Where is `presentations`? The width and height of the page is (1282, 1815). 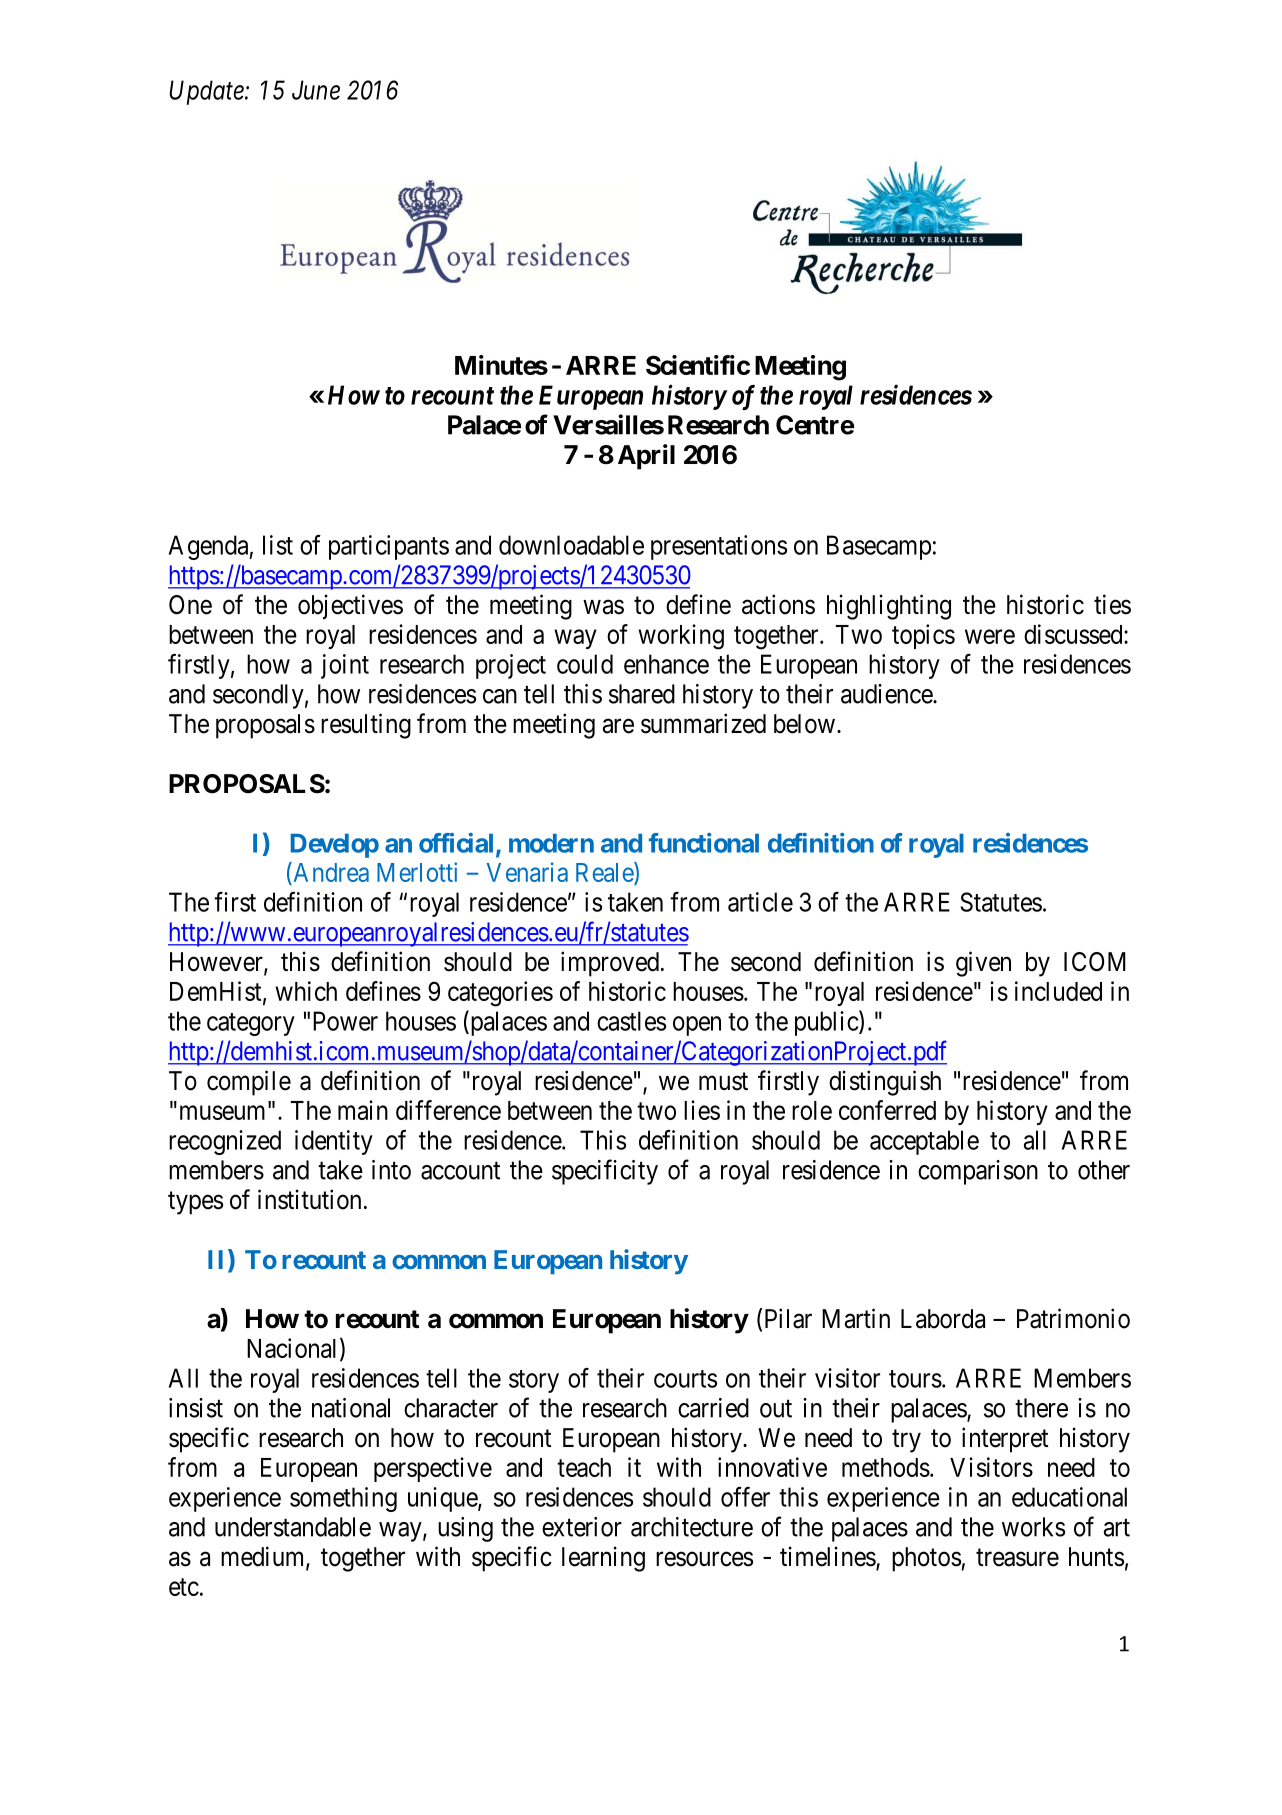
presentations is located at coordinates (719, 547).
